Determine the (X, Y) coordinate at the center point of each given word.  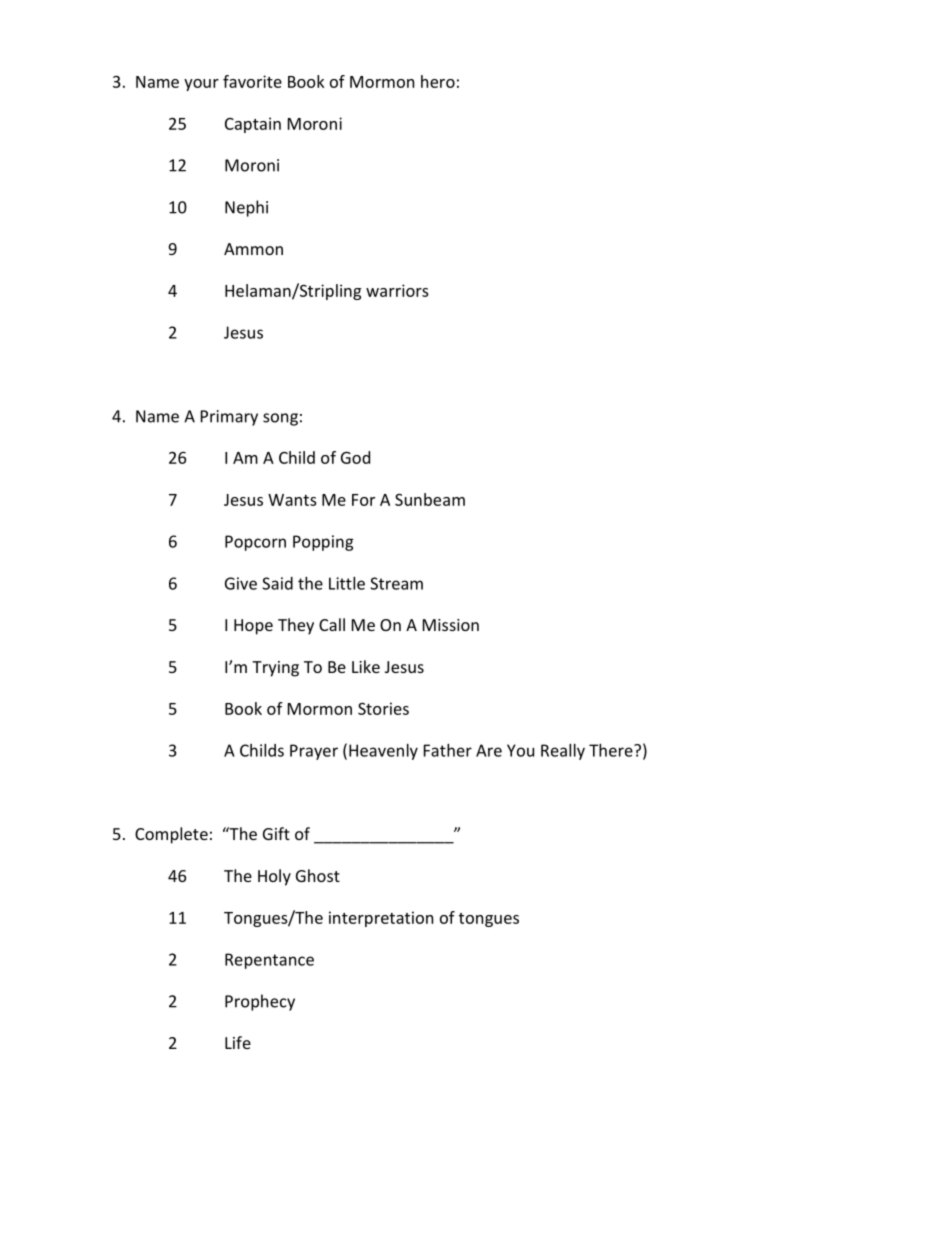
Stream (396, 583)
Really (563, 752)
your (201, 85)
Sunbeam (430, 499)
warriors (397, 290)
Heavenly (383, 752)
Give (241, 583)
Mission (451, 625)
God (355, 457)
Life (238, 1042)
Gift (276, 833)
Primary (229, 418)
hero (438, 81)
